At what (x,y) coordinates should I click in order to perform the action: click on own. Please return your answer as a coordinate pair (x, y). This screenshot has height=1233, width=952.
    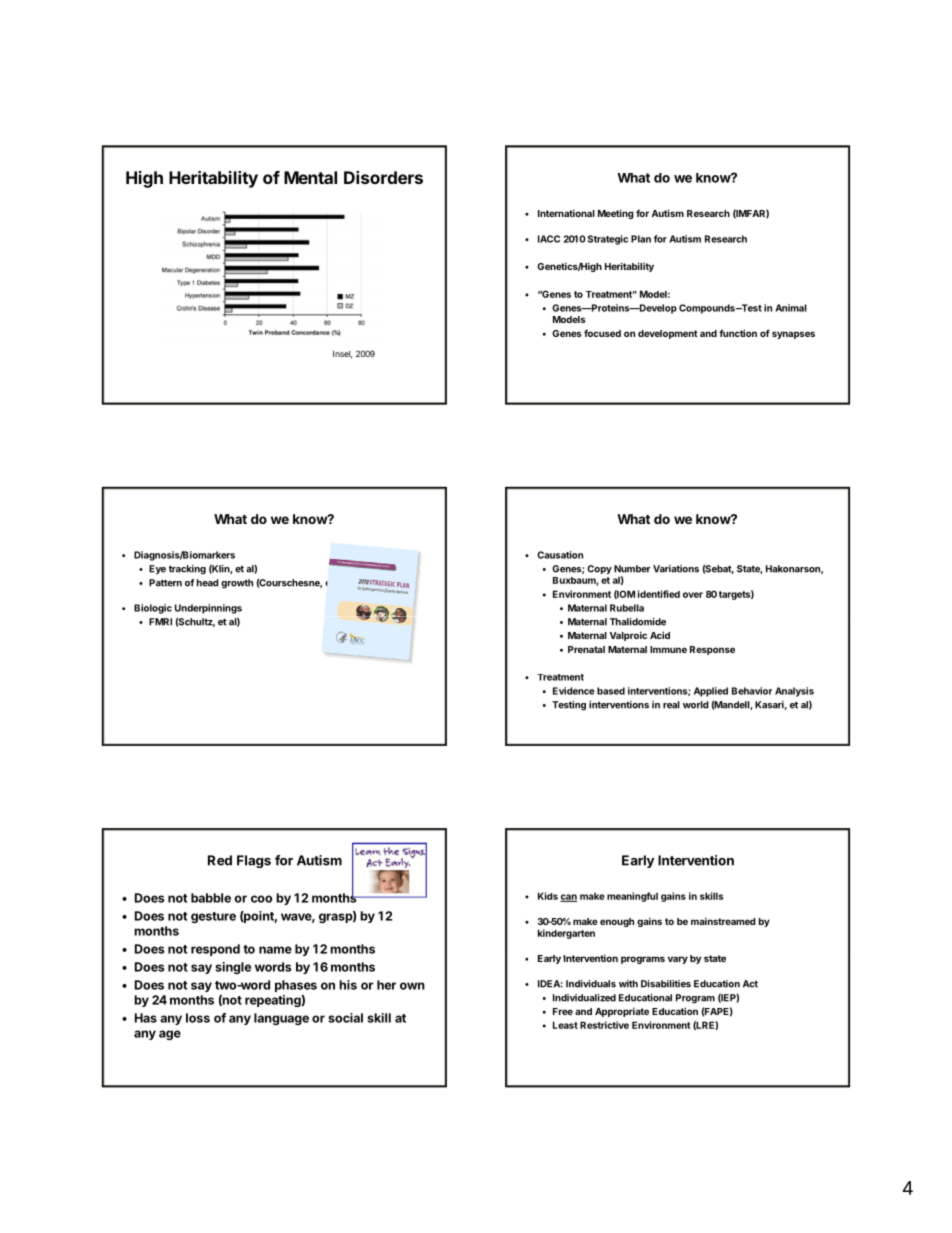
    Looking at the image, I should click on (412, 986).
